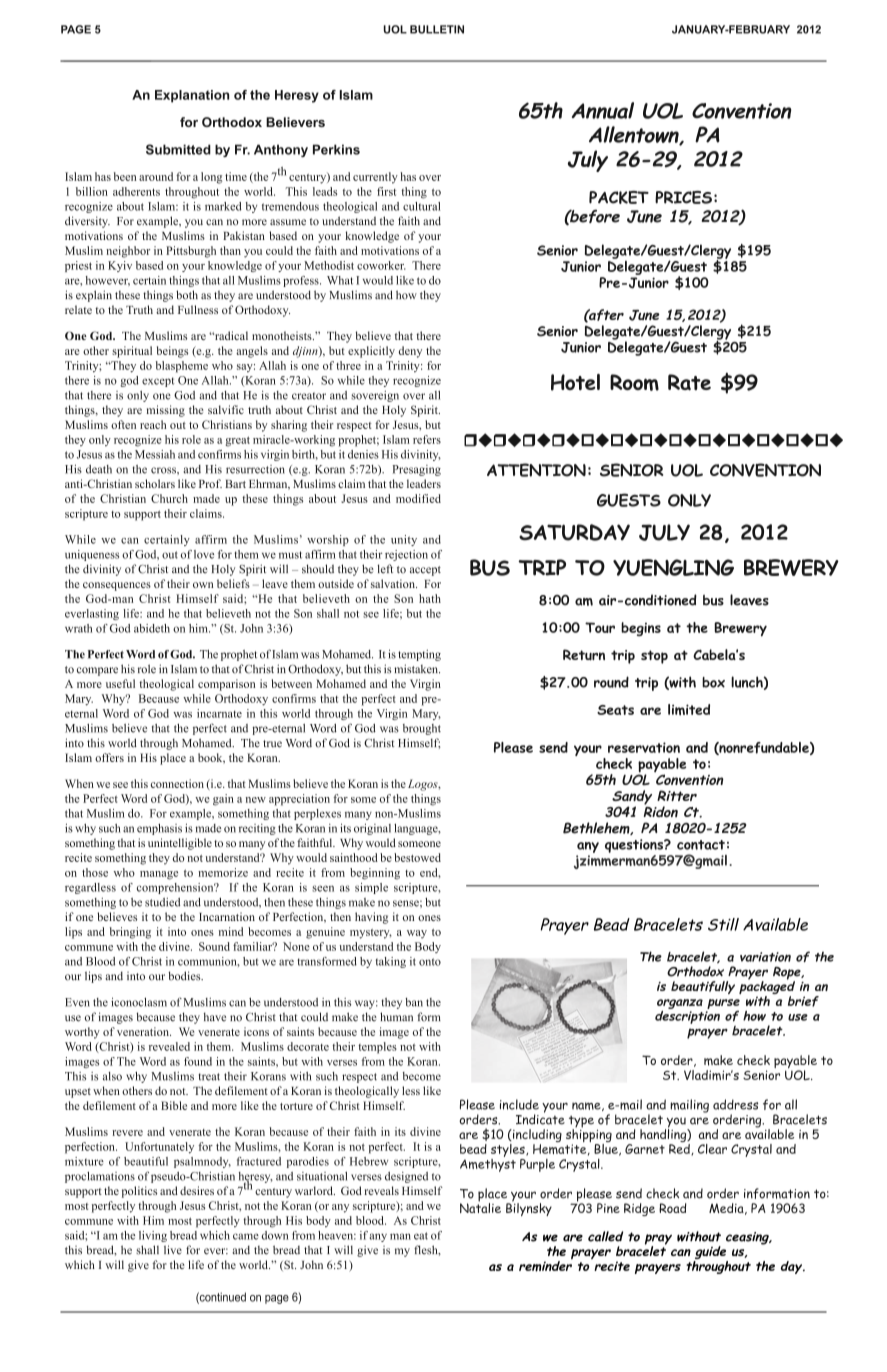 The image size is (887, 1372). Describe the element at coordinates (437, 29) in the screenshot. I see `BULLETIN` at that location.
